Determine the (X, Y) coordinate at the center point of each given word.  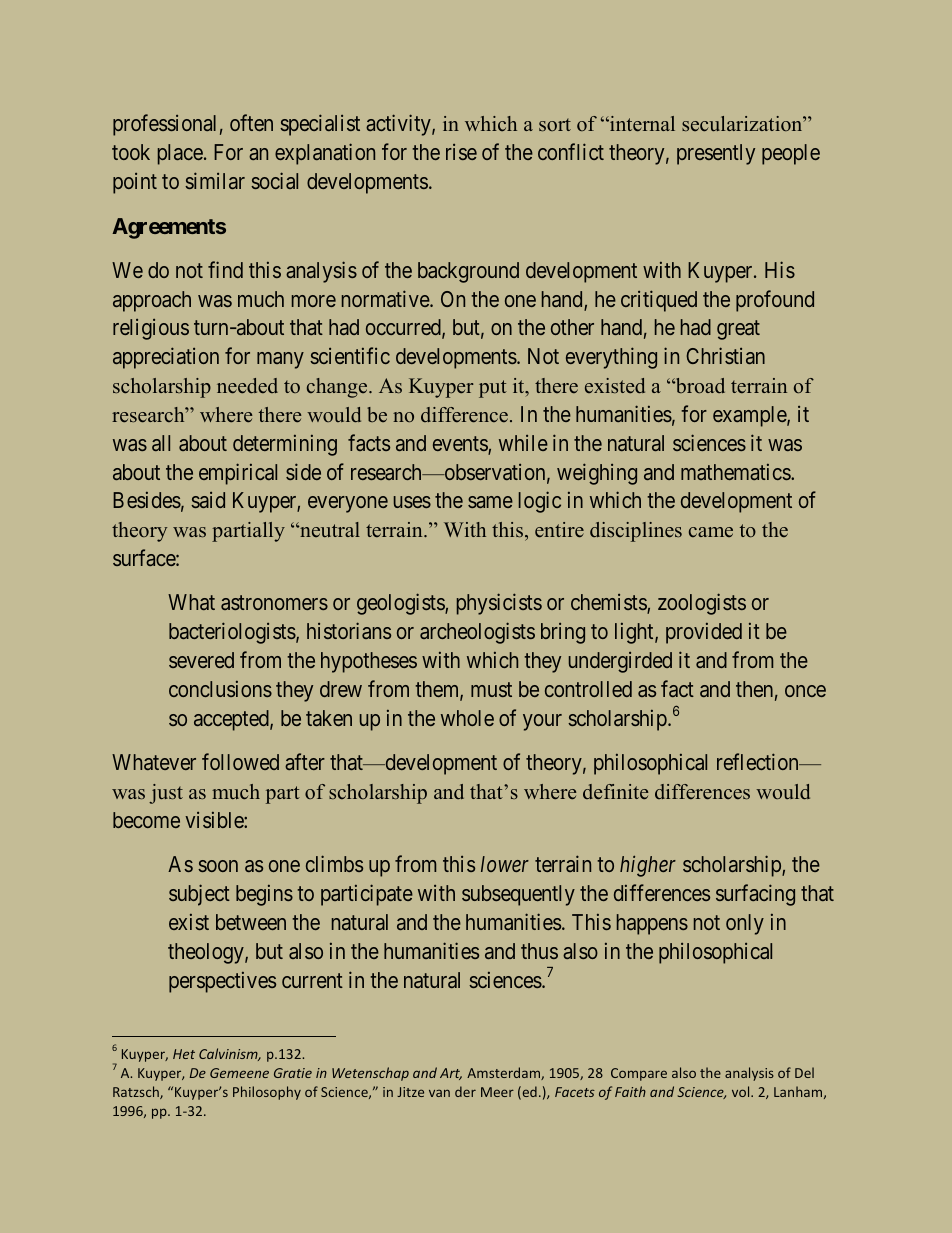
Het (184, 1054)
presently (716, 154)
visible (215, 820)
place (180, 154)
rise (461, 152)
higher (648, 866)
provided (704, 633)
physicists (499, 604)
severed (201, 660)
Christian (725, 355)
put (493, 389)
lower (505, 864)
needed (247, 386)
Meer (497, 1092)
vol (742, 1091)
